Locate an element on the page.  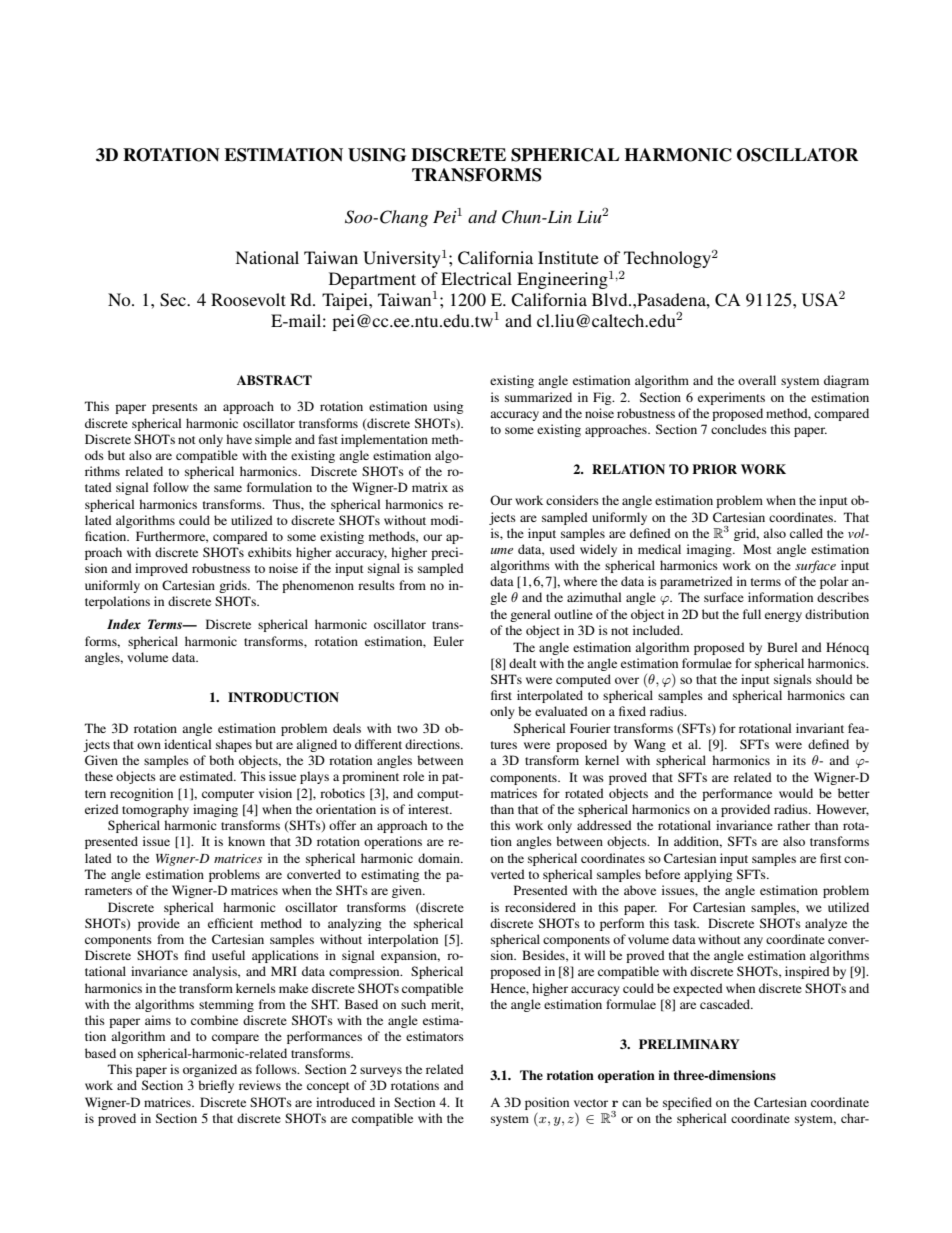
diagram is located at coordinates (846, 381).
